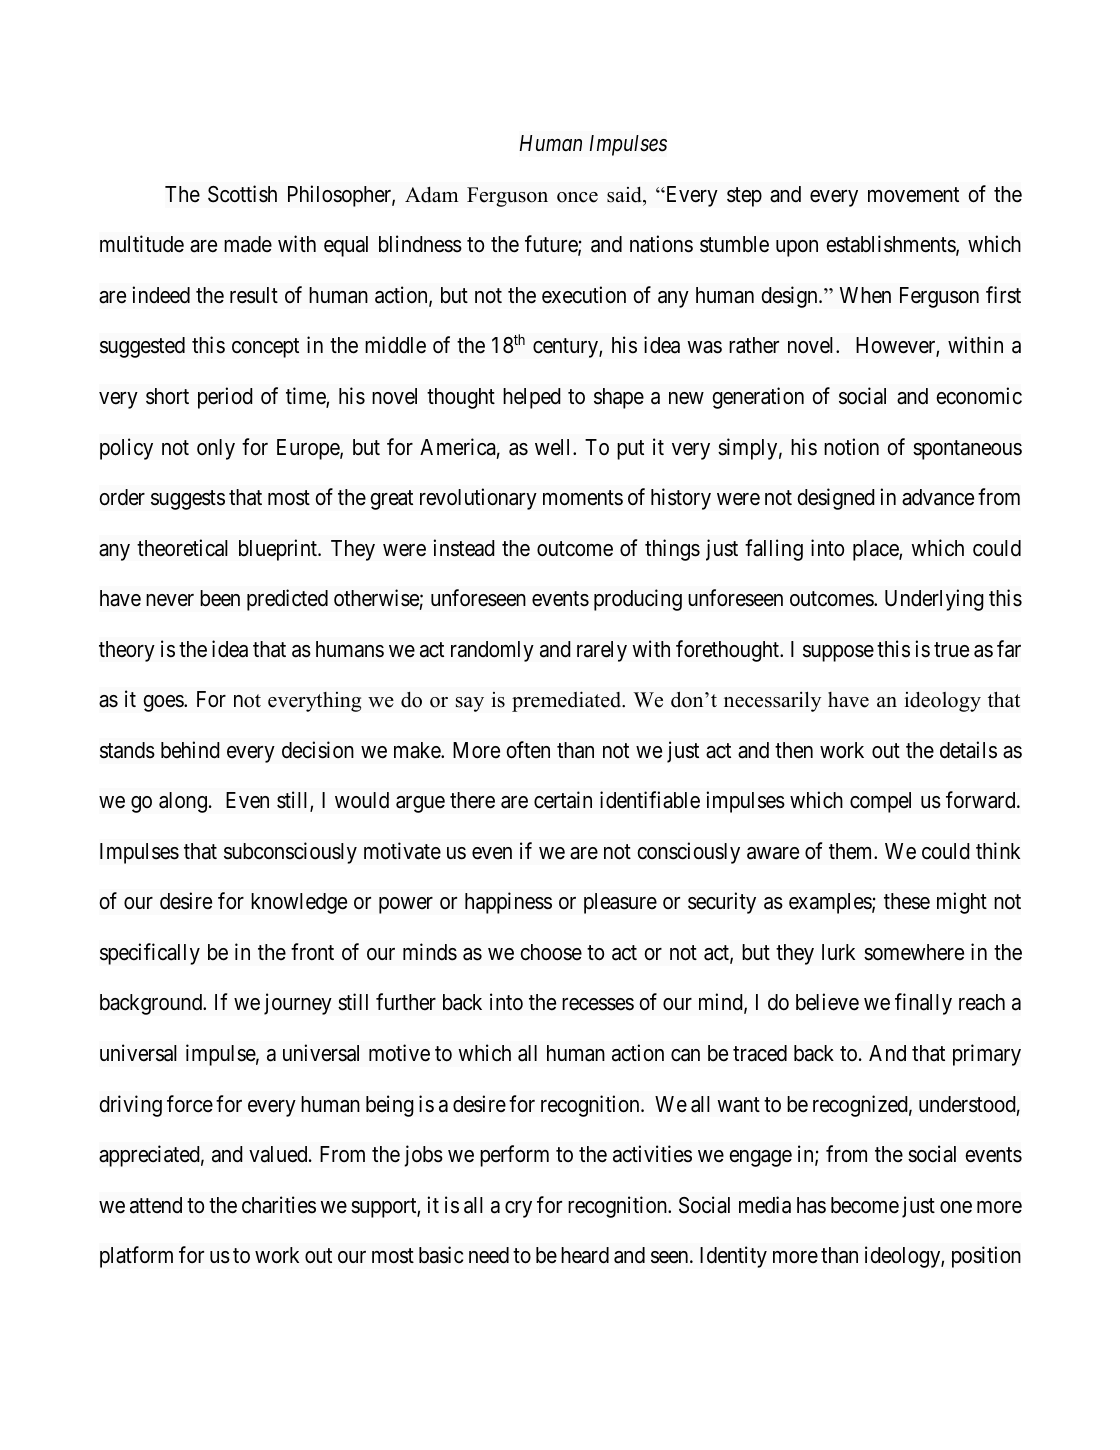 The image size is (1120, 1450). Describe the element at coordinates (528, 750) in the screenshot. I see `often` at that location.
